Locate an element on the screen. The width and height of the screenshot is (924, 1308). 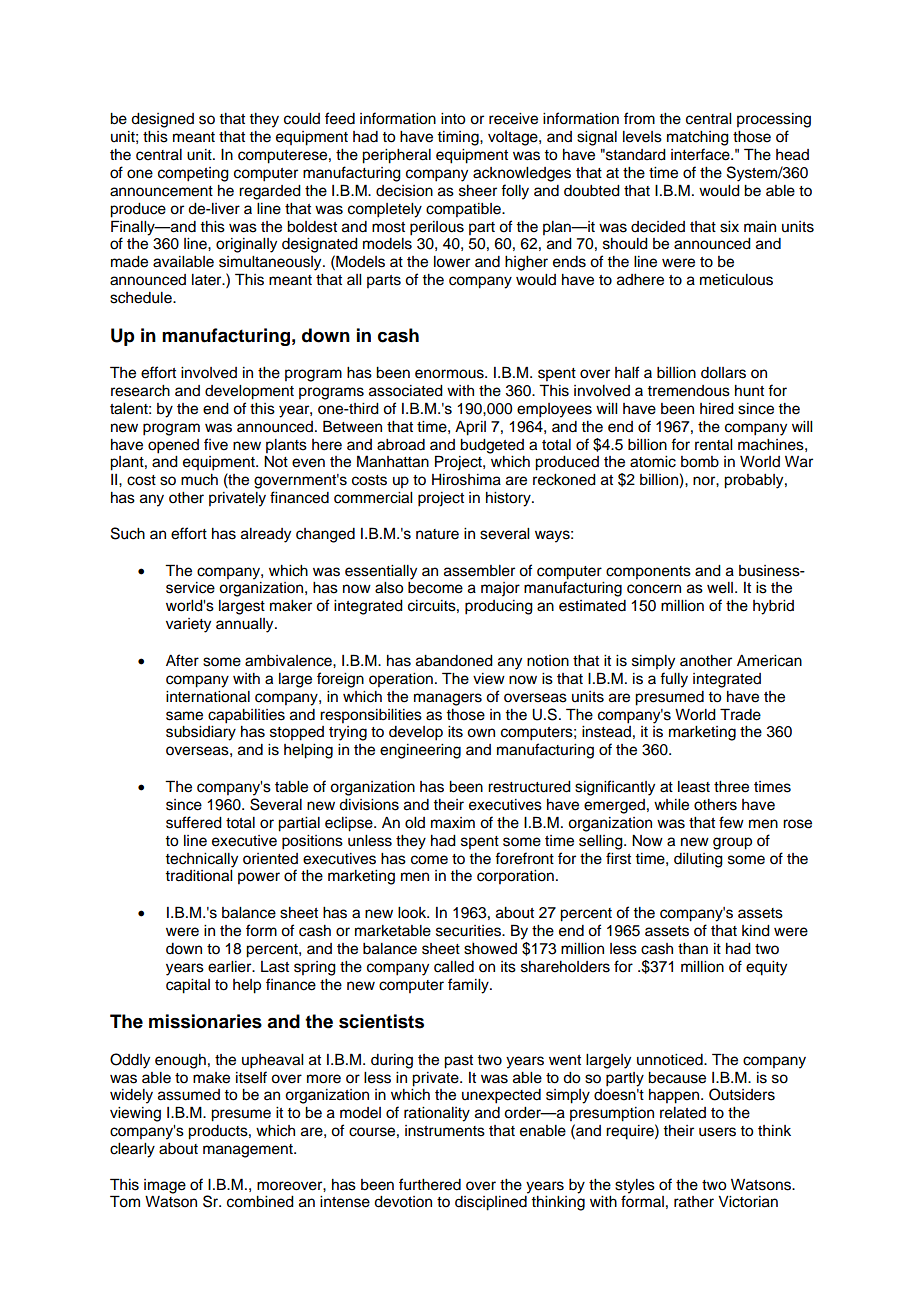
suffered is located at coordinates (194, 822).
